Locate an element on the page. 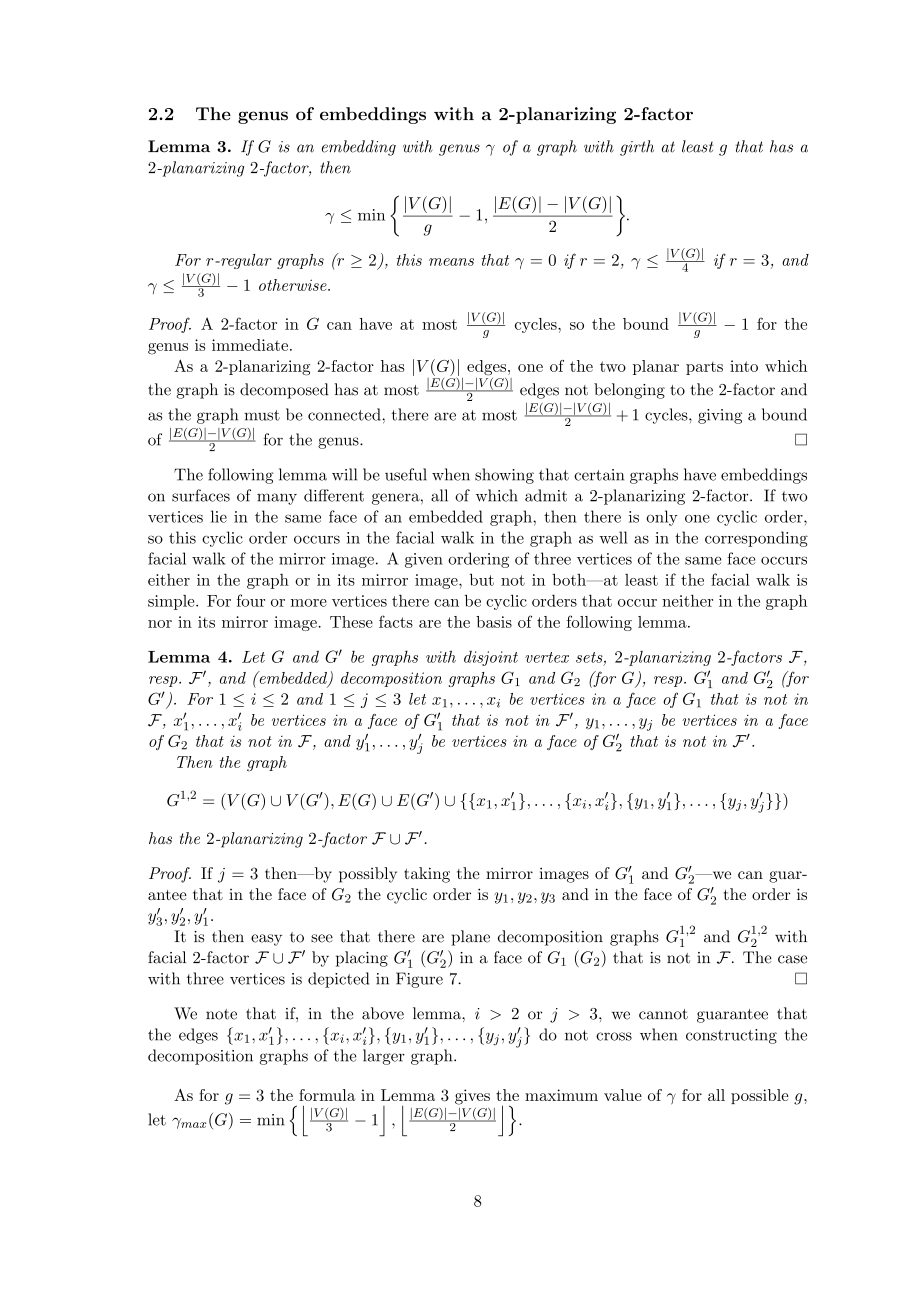 The image size is (924, 1308). basis is located at coordinates (494, 622).
